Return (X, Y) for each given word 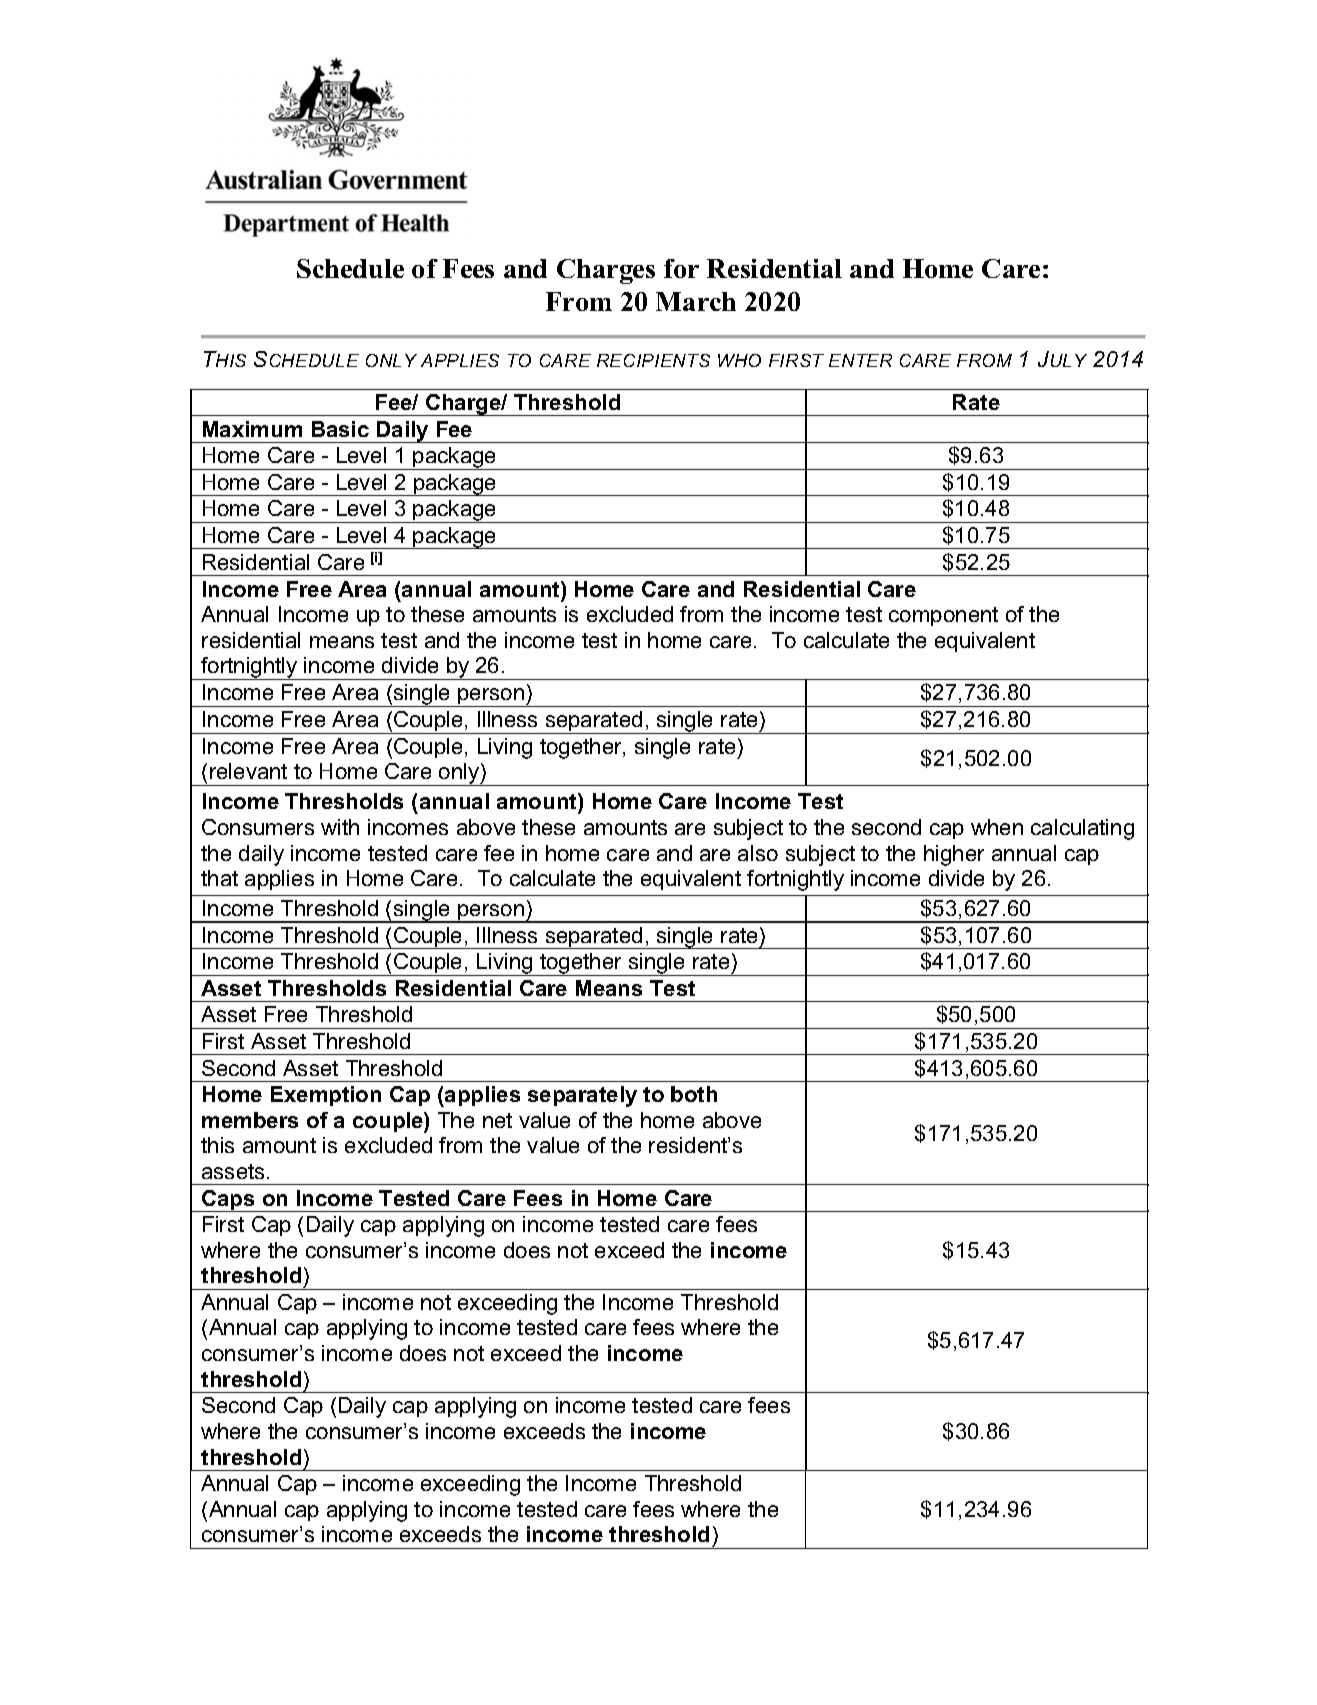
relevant (248, 771)
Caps (228, 1201)
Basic (340, 429)
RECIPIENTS (653, 360)
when (997, 827)
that (219, 878)
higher (954, 855)
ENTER (860, 360)
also (758, 853)
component (943, 616)
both (694, 1094)
